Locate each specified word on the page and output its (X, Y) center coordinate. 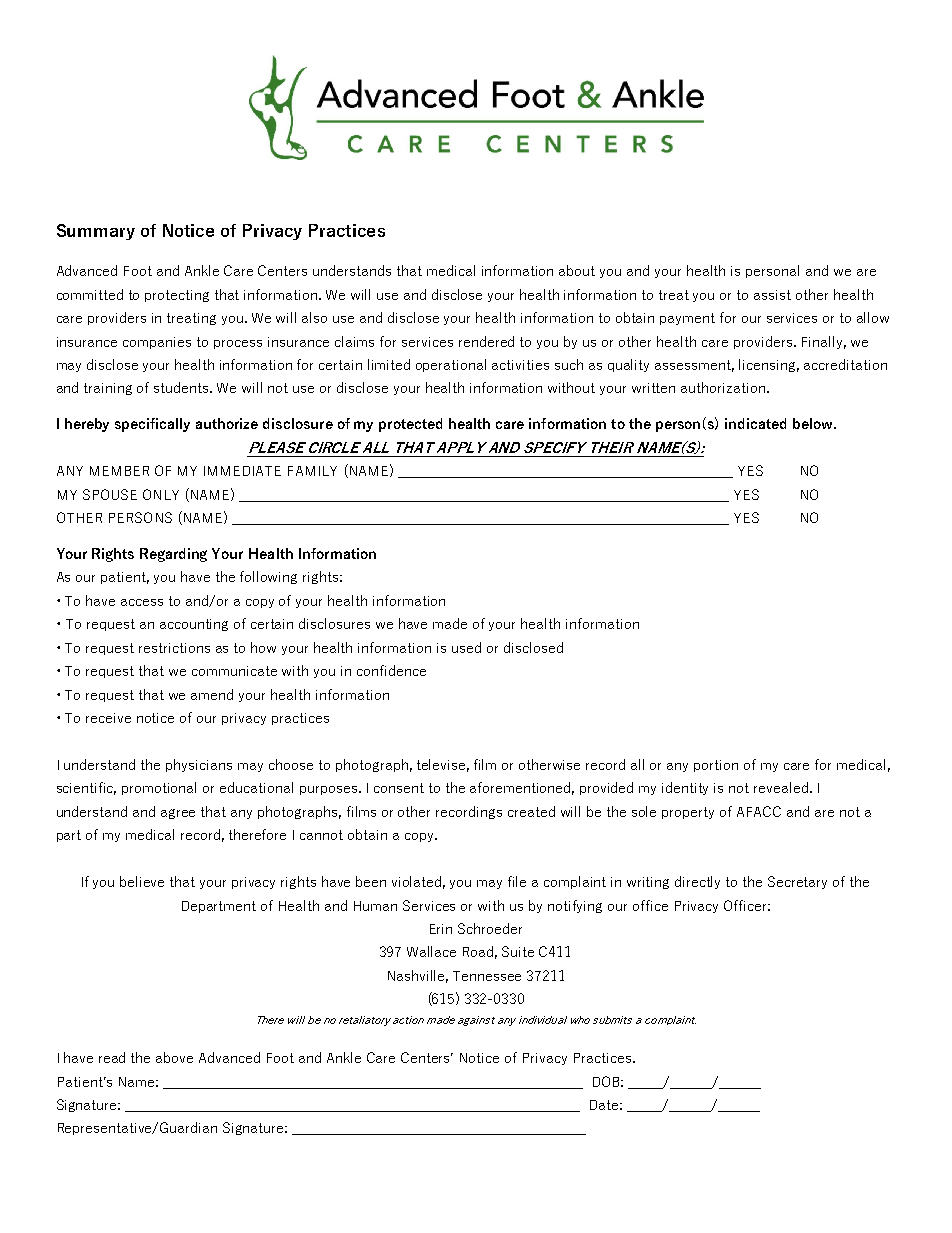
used (466, 647)
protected (410, 425)
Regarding (173, 555)
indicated (755, 423)
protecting (177, 296)
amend (212, 694)
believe (142, 881)
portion (716, 766)
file (517, 881)
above (174, 1057)
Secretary (797, 882)
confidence (391, 670)
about (577, 270)
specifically (152, 425)
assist (772, 295)
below (814, 423)
